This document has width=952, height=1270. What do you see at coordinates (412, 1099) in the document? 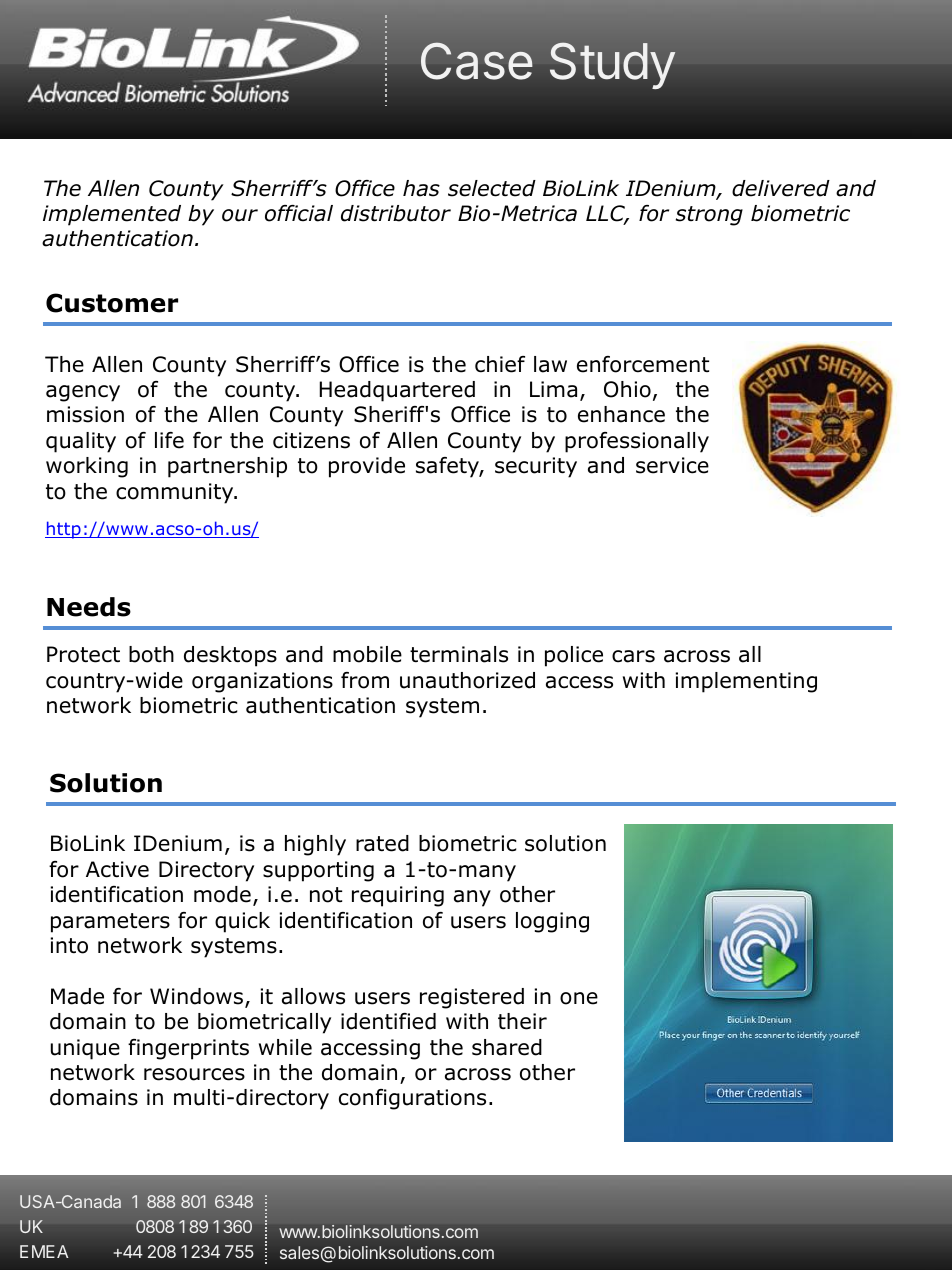
I see `configurations` at bounding box center [412, 1099].
